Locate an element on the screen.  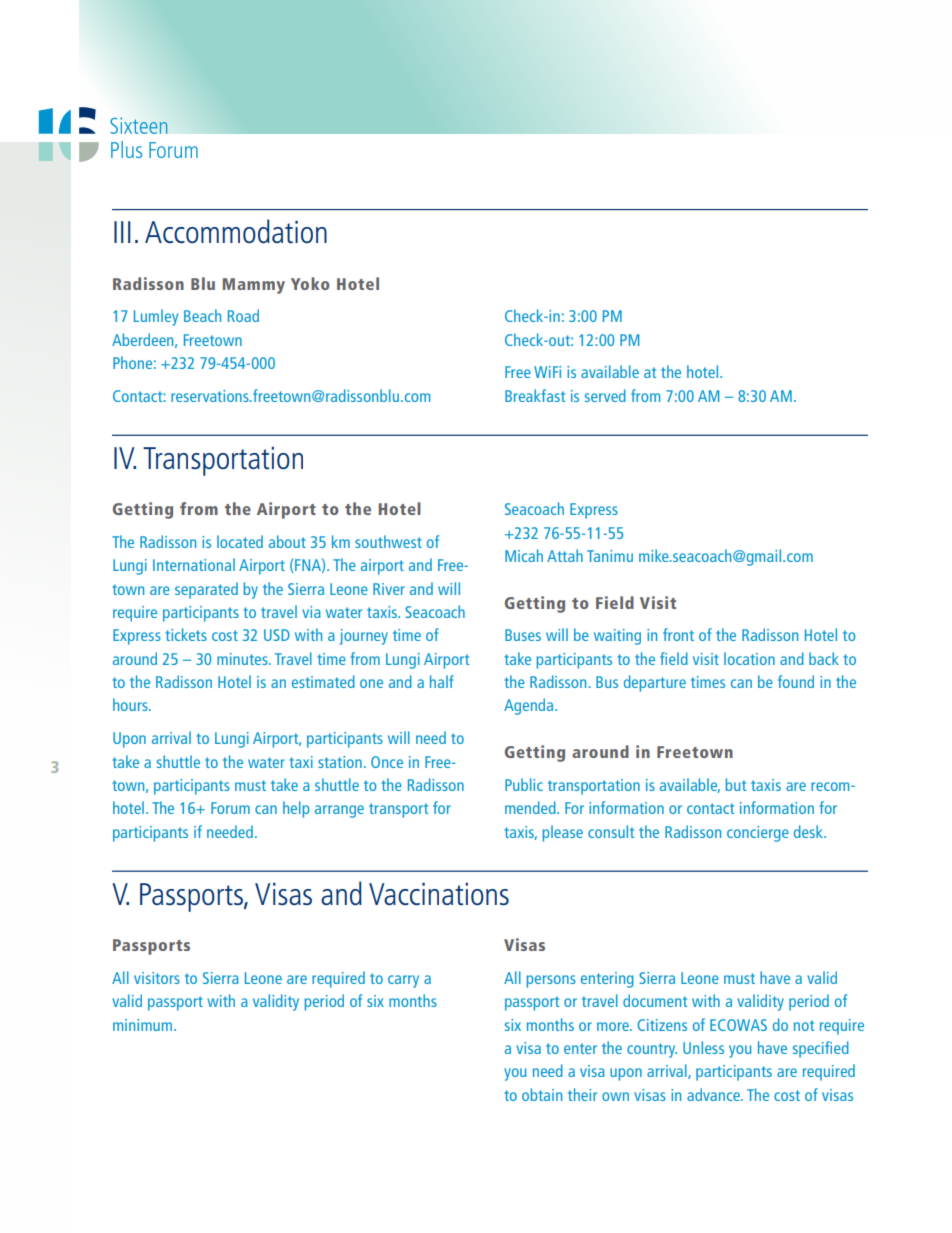
minimum is located at coordinates (142, 1025).
